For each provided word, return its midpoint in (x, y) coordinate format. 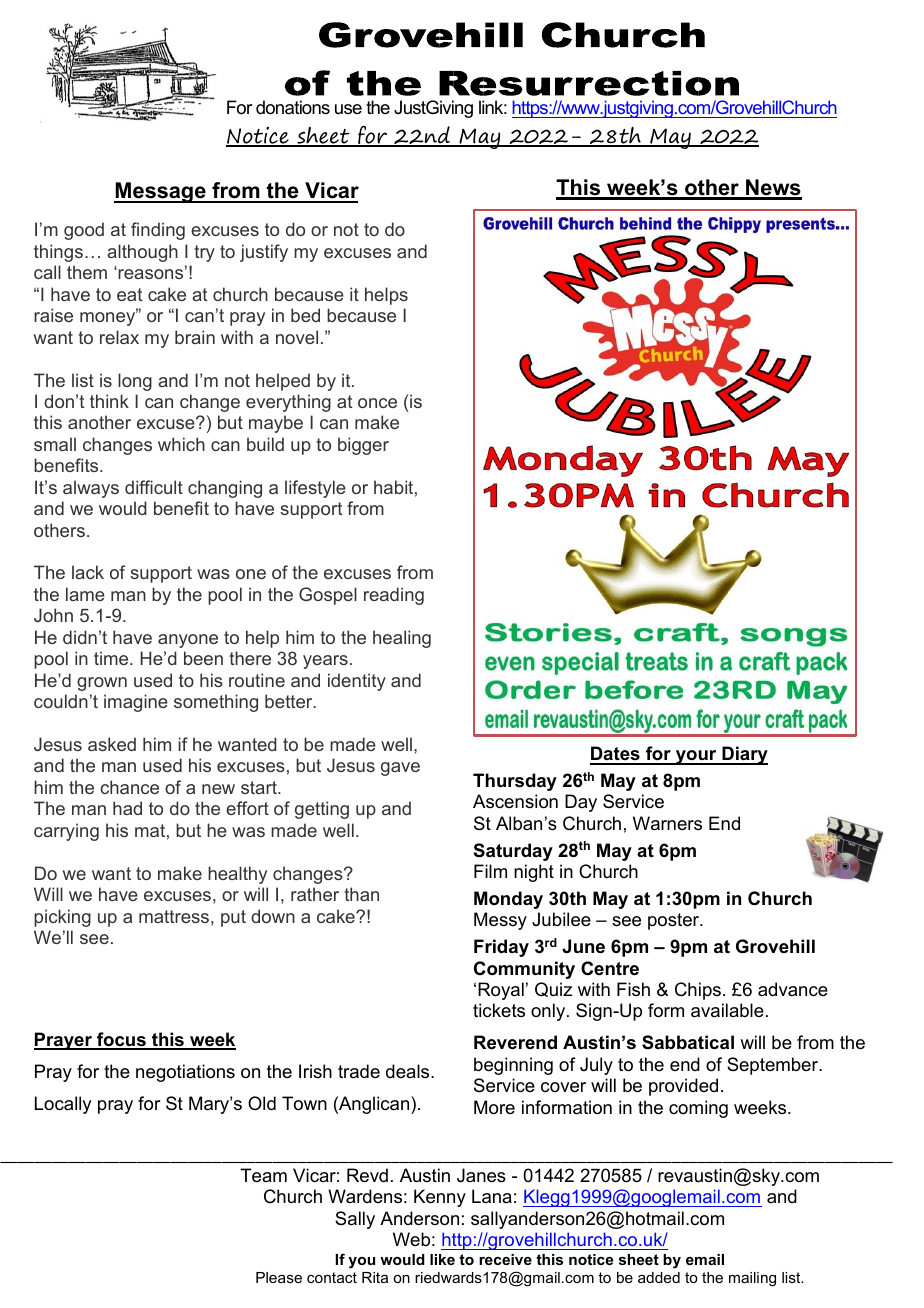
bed (305, 315)
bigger (363, 446)
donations (293, 107)
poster (675, 921)
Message (161, 192)
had (127, 808)
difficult (154, 487)
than (361, 894)
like (442, 1259)
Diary (744, 755)
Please (279, 1277)
